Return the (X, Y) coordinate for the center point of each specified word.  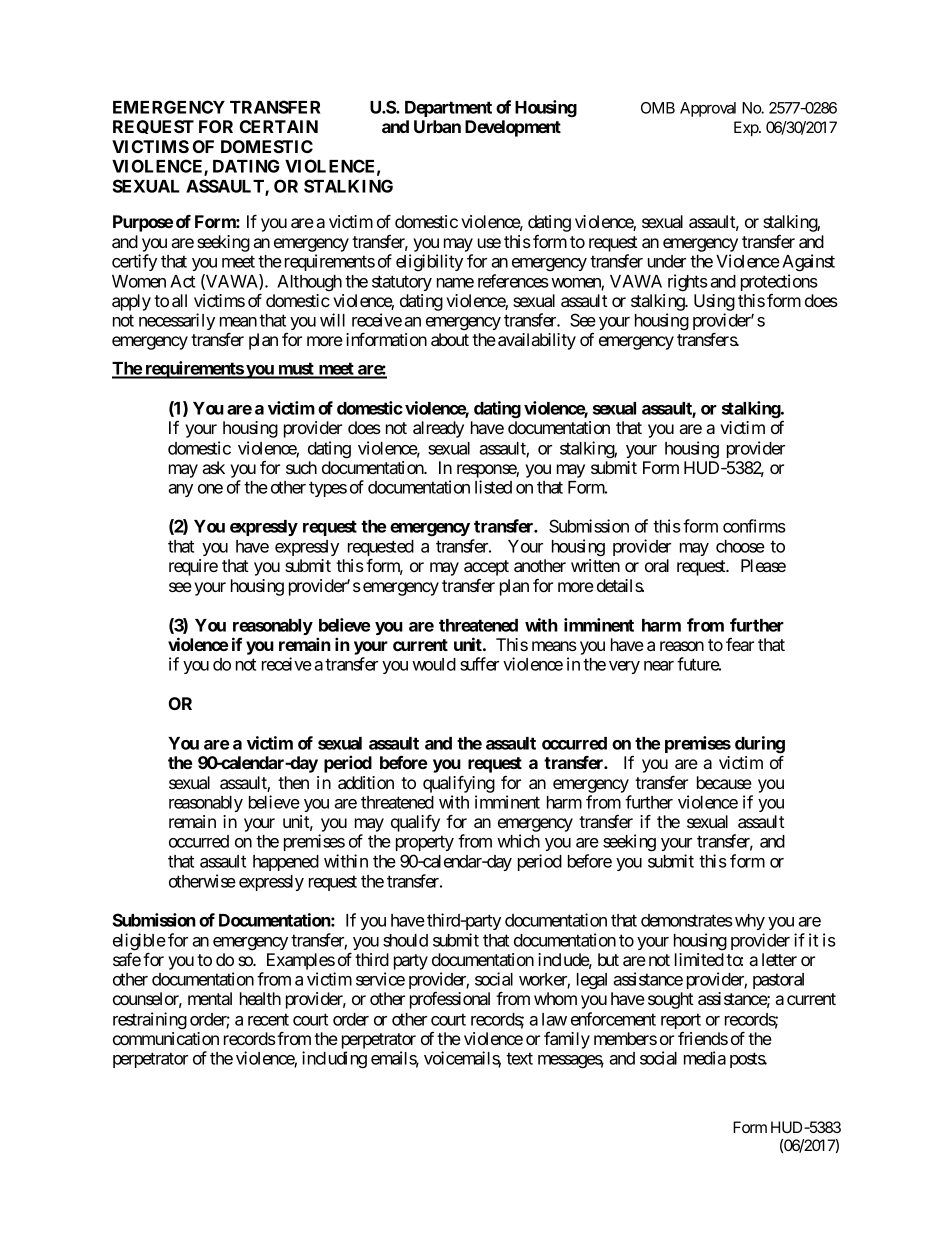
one (210, 489)
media (705, 1058)
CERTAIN (279, 126)
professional (450, 1000)
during (760, 746)
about (450, 339)
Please (763, 565)
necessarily (177, 321)
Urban (437, 126)
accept (486, 568)
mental (210, 998)
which (518, 841)
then (293, 782)
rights (688, 283)
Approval (708, 109)
